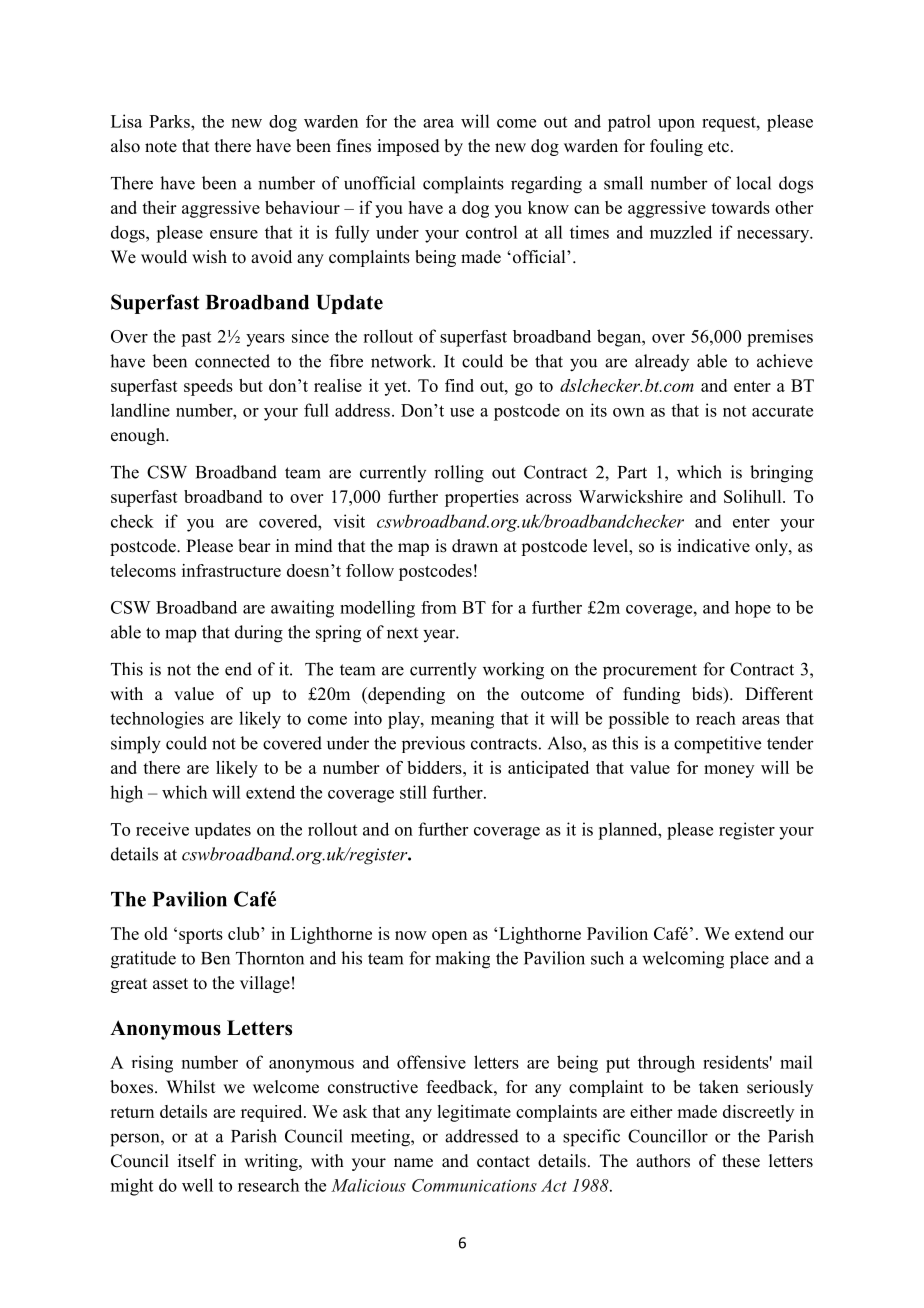 The height and width of the image is (1308, 924). What do you see at coordinates (462, 960) in the image?
I see `making` at bounding box center [462, 960].
